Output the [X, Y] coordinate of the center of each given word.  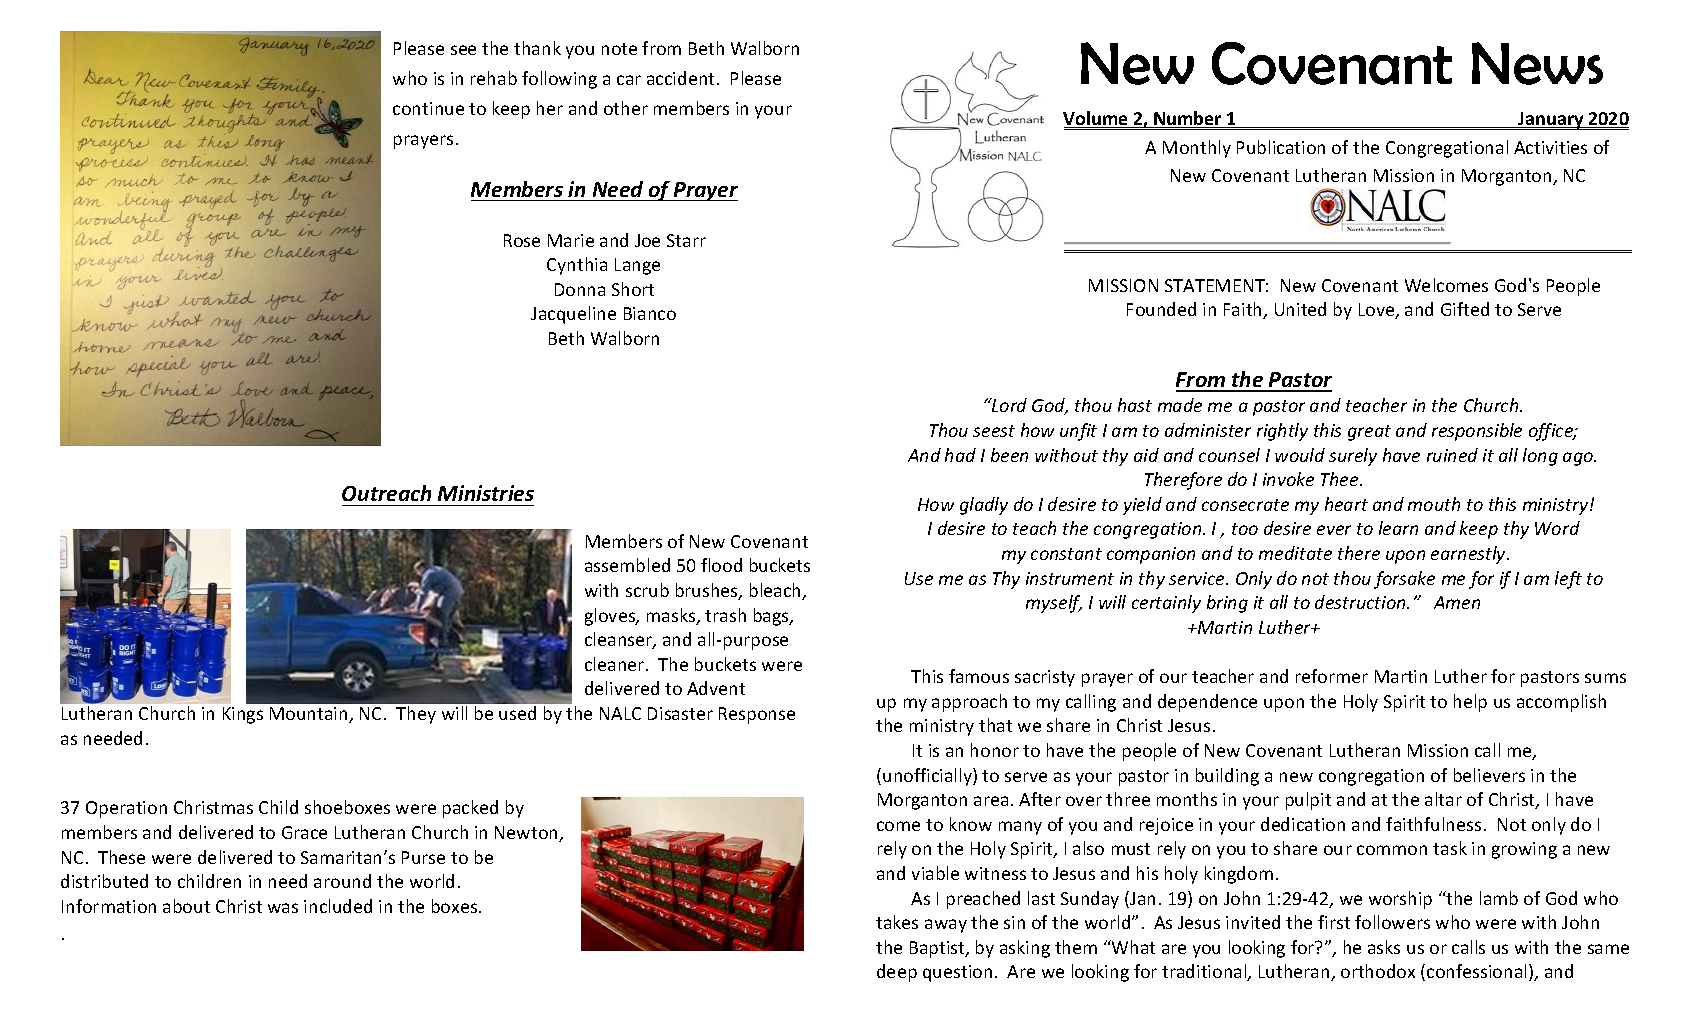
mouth [1434, 504]
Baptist [938, 949]
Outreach [386, 493]
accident [680, 78]
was [283, 908]
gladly [984, 506]
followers [1392, 922]
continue [428, 108]
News [1537, 63]
